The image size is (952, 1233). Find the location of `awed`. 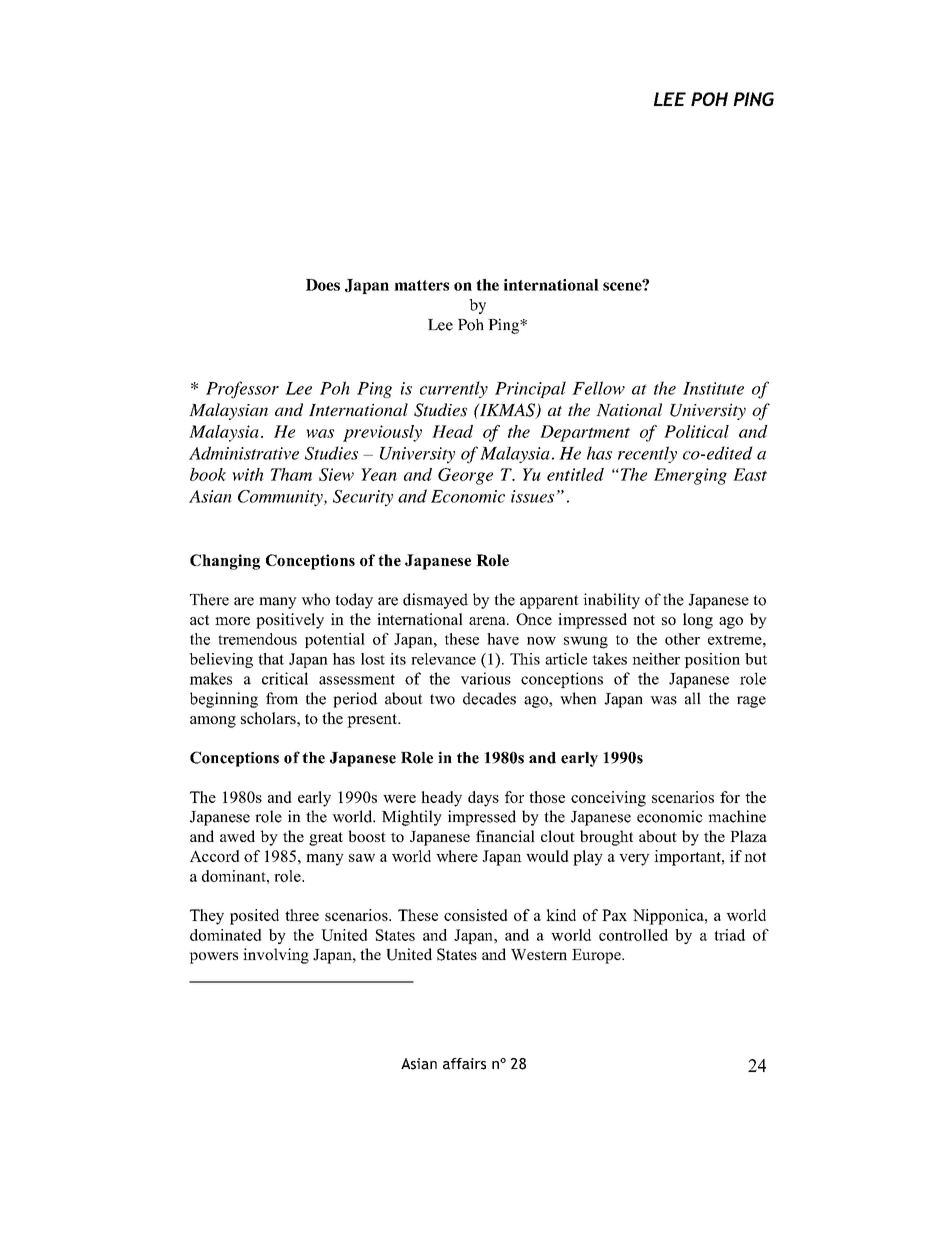

awed is located at coordinates (237, 836).
